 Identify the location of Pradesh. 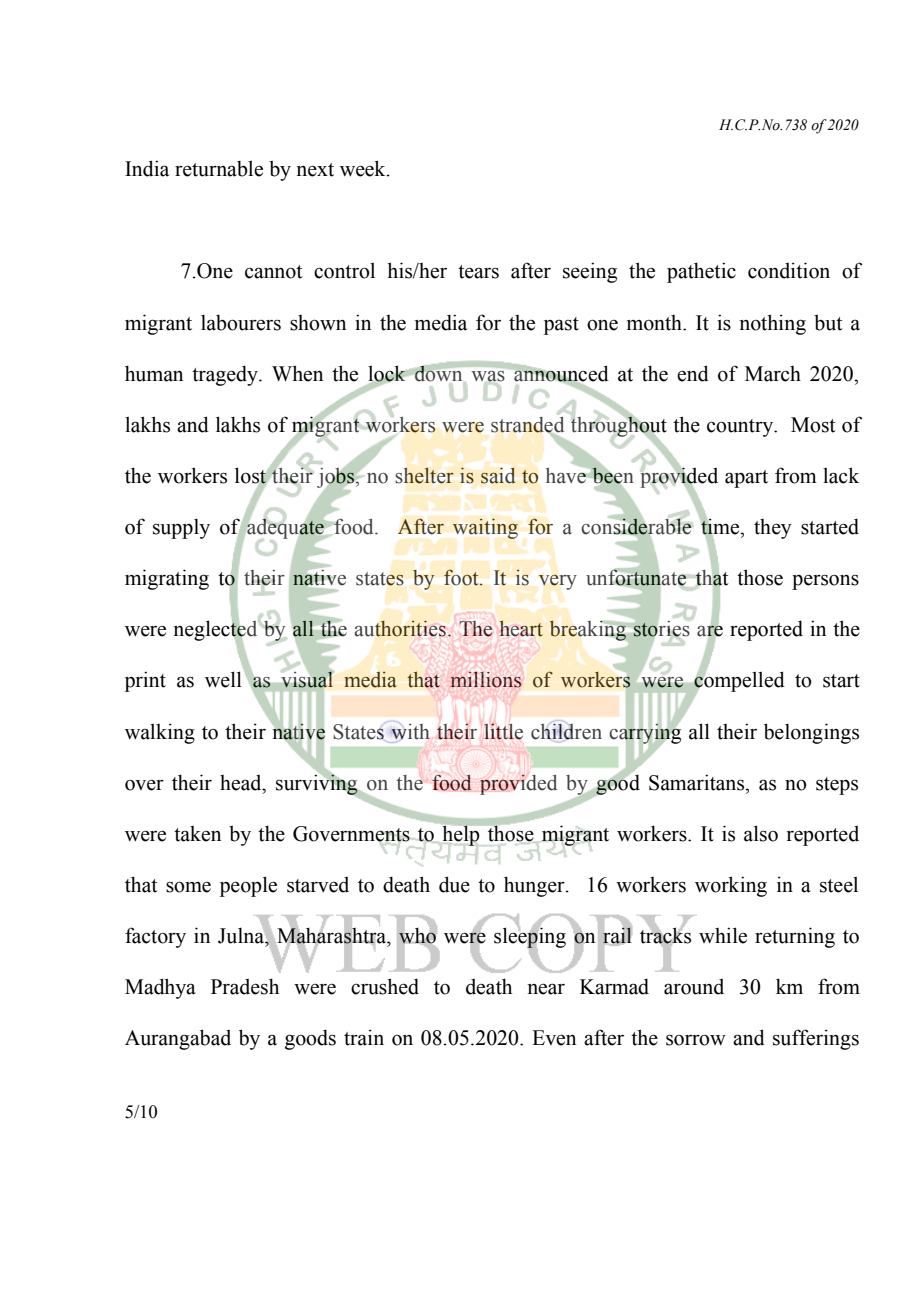
(245, 986).
